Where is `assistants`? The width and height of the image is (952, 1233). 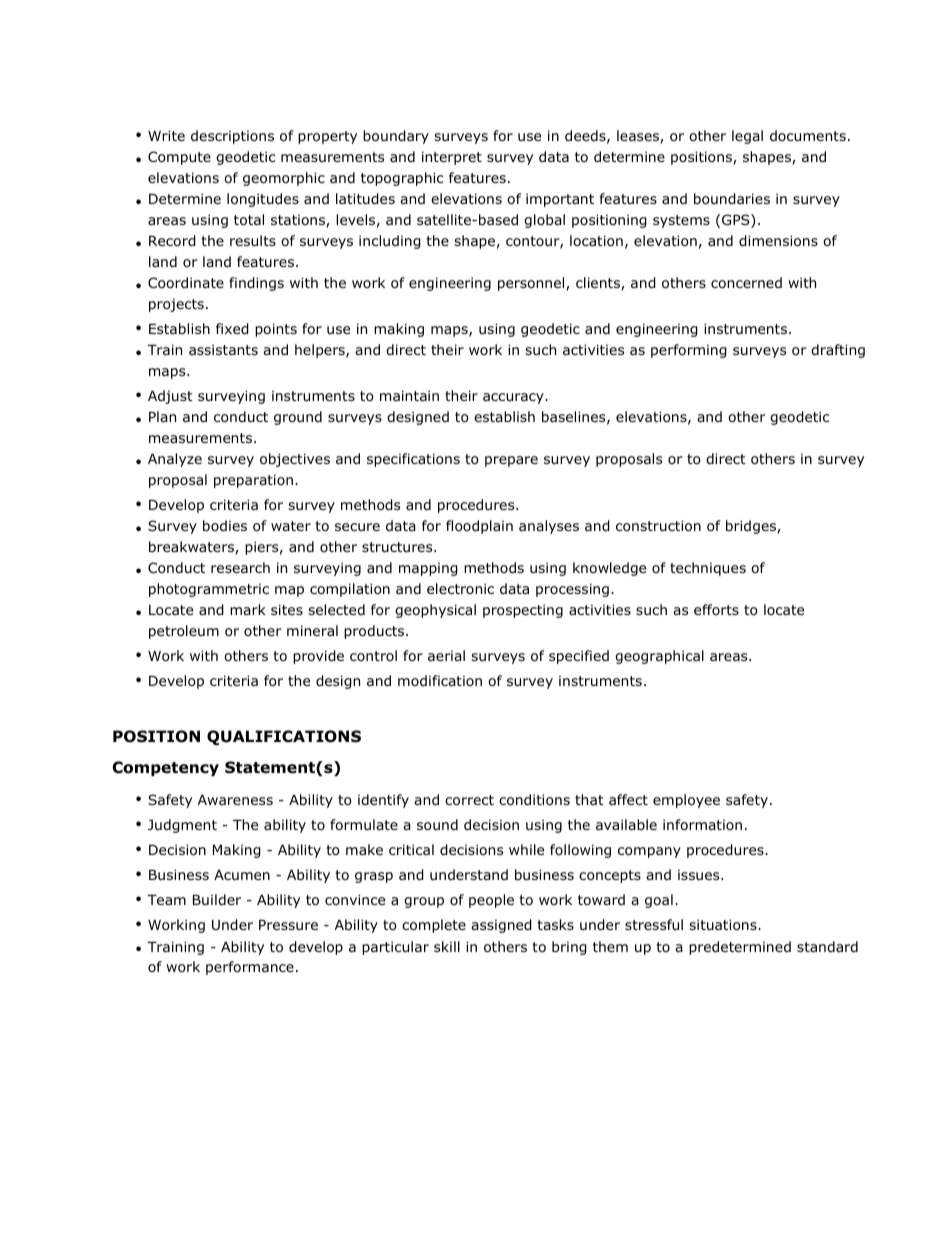
assistants is located at coordinates (223, 349).
